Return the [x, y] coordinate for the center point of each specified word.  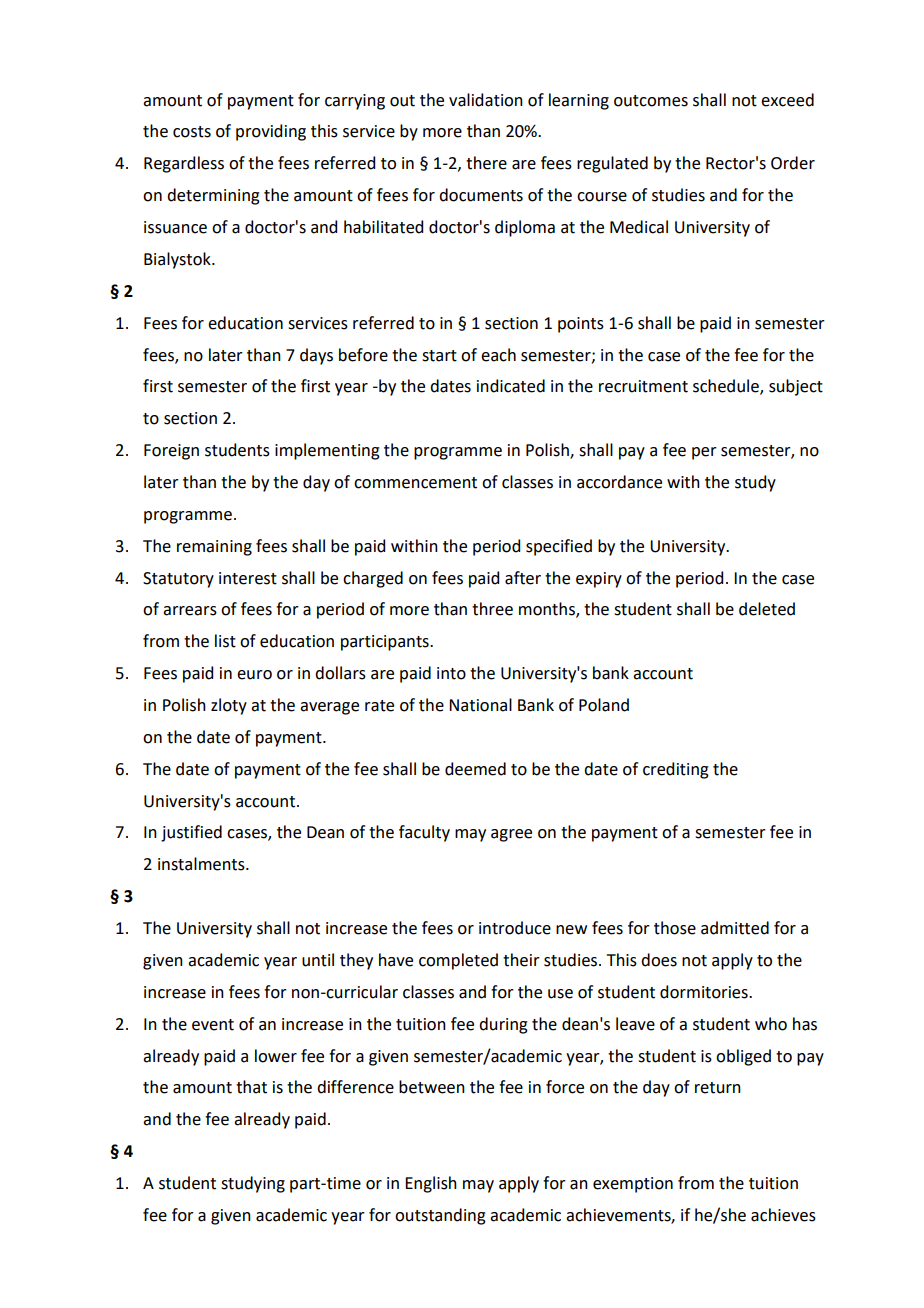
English [431, 1184]
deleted [767, 609]
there [486, 163]
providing [271, 132]
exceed [787, 100]
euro [254, 675]
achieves [783, 1215]
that [251, 1087]
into [451, 673]
